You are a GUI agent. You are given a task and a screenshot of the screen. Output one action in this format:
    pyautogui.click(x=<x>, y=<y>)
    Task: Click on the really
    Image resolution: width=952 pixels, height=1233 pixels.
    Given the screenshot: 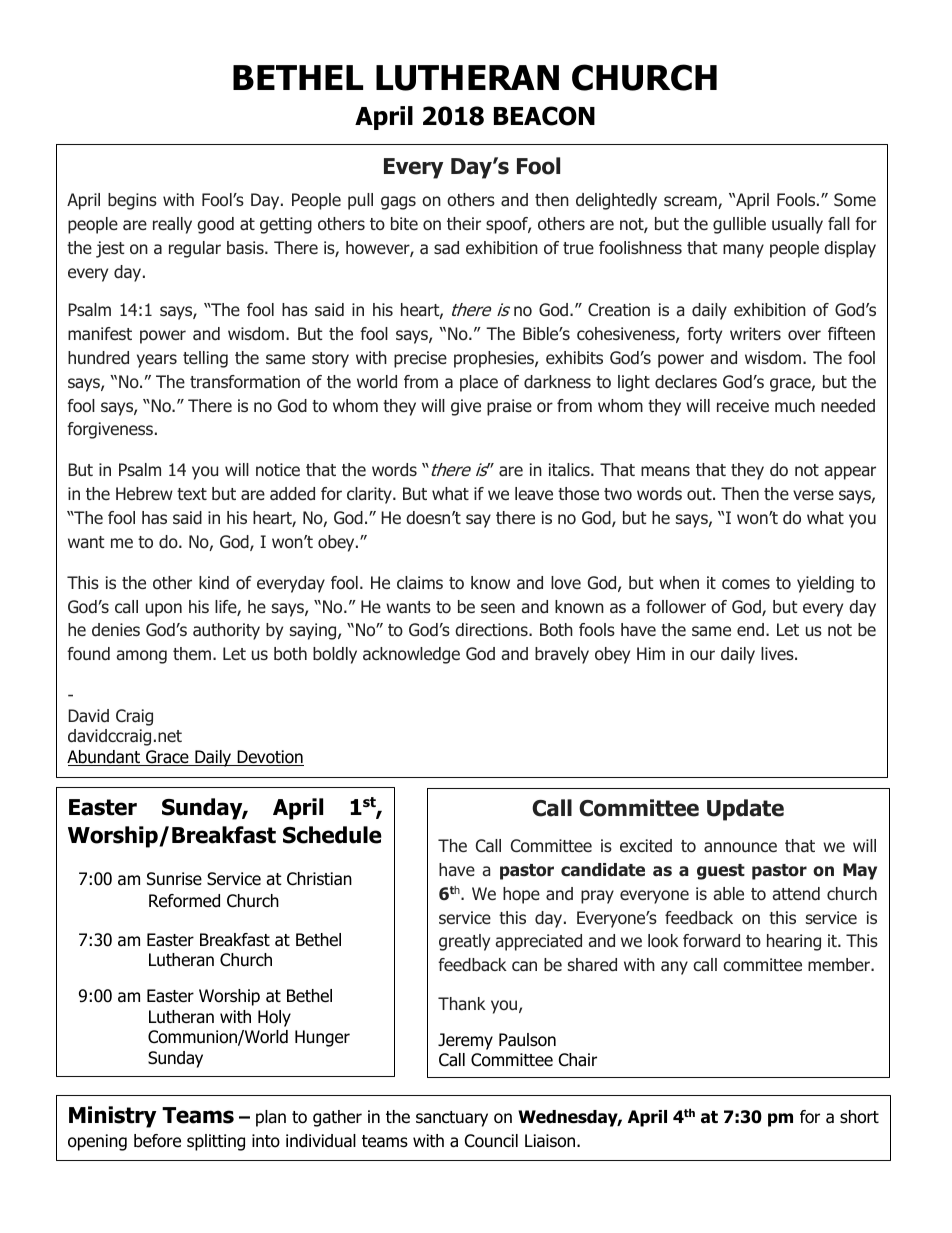 What is the action you would take?
    pyautogui.click(x=172, y=225)
